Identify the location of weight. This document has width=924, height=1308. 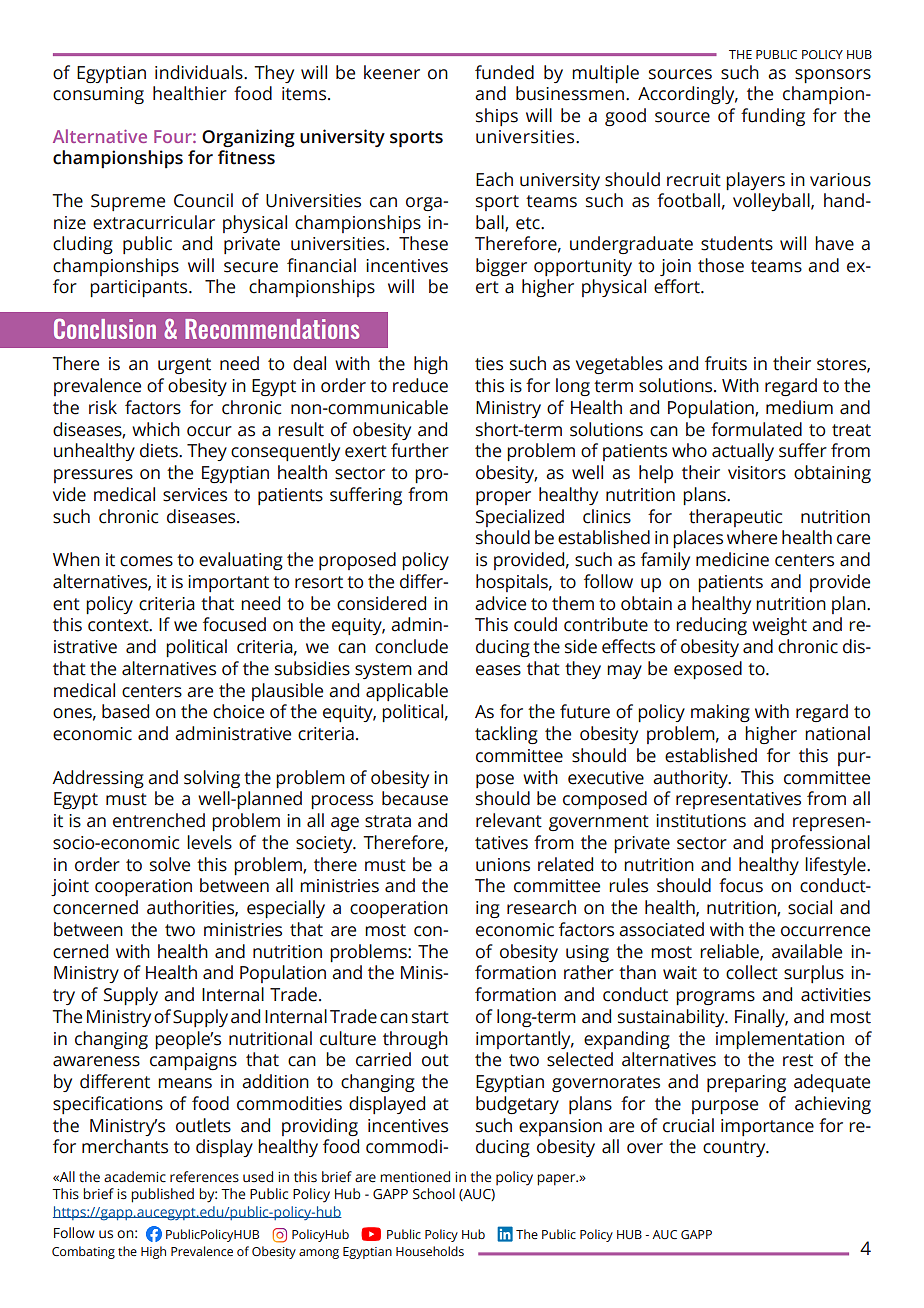
(779, 626).
